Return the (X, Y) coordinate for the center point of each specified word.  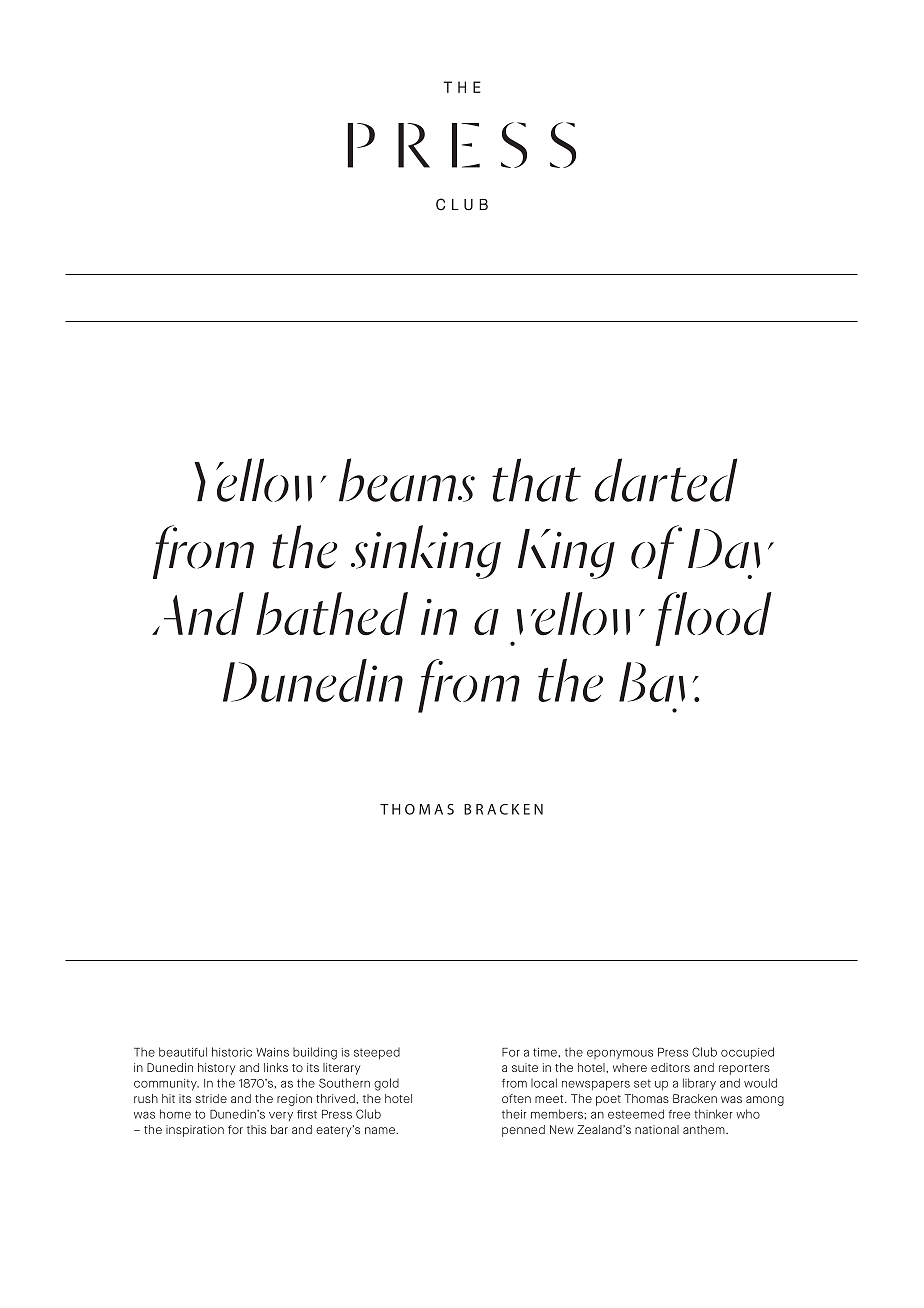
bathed (332, 614)
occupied (747, 1053)
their (514, 1114)
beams (407, 480)
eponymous (620, 1054)
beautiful (183, 1052)
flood (713, 619)
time (545, 1052)
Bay (659, 687)
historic (232, 1052)
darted (665, 480)
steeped (377, 1053)
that (536, 480)
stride (211, 1098)
